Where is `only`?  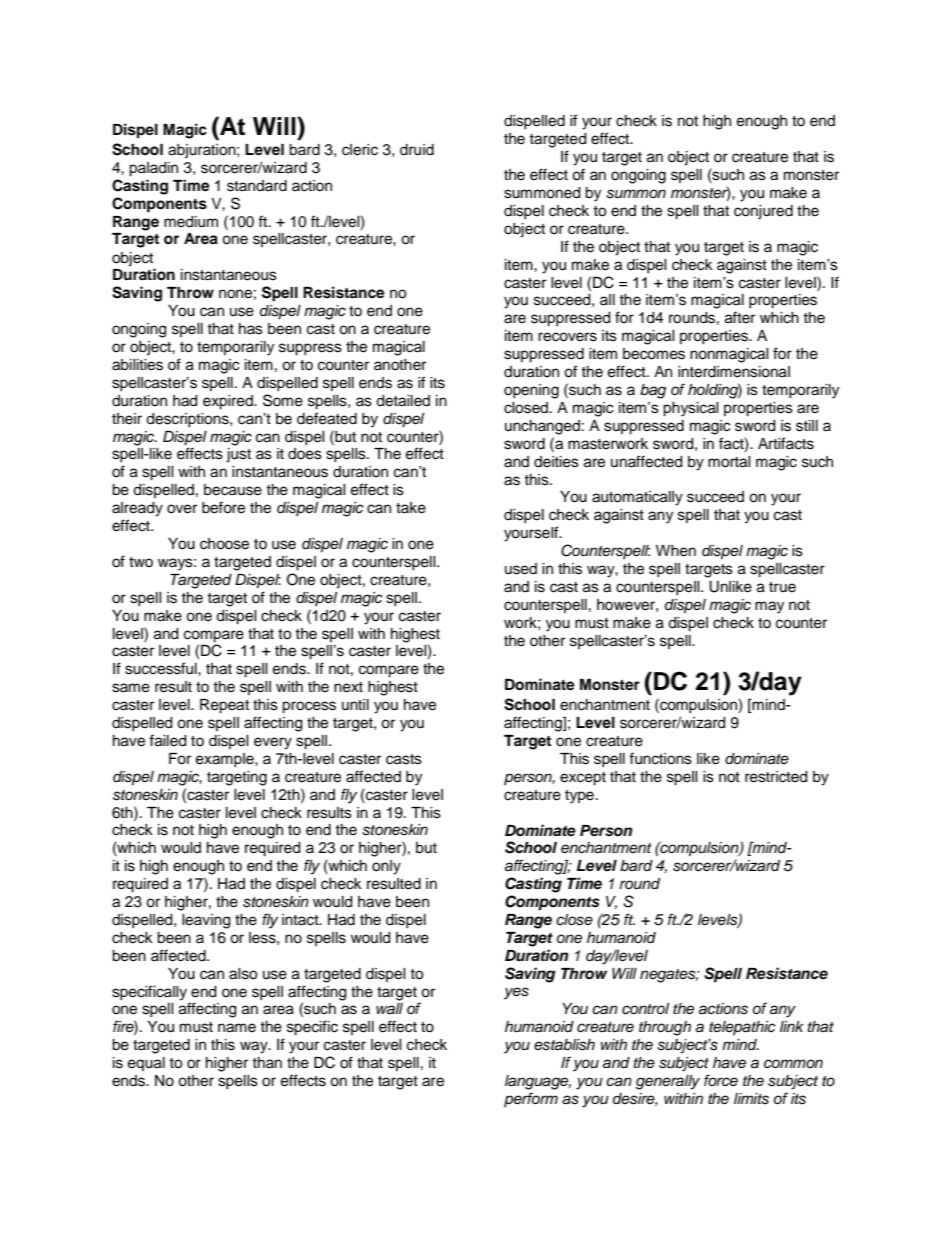
only is located at coordinates (386, 867).
